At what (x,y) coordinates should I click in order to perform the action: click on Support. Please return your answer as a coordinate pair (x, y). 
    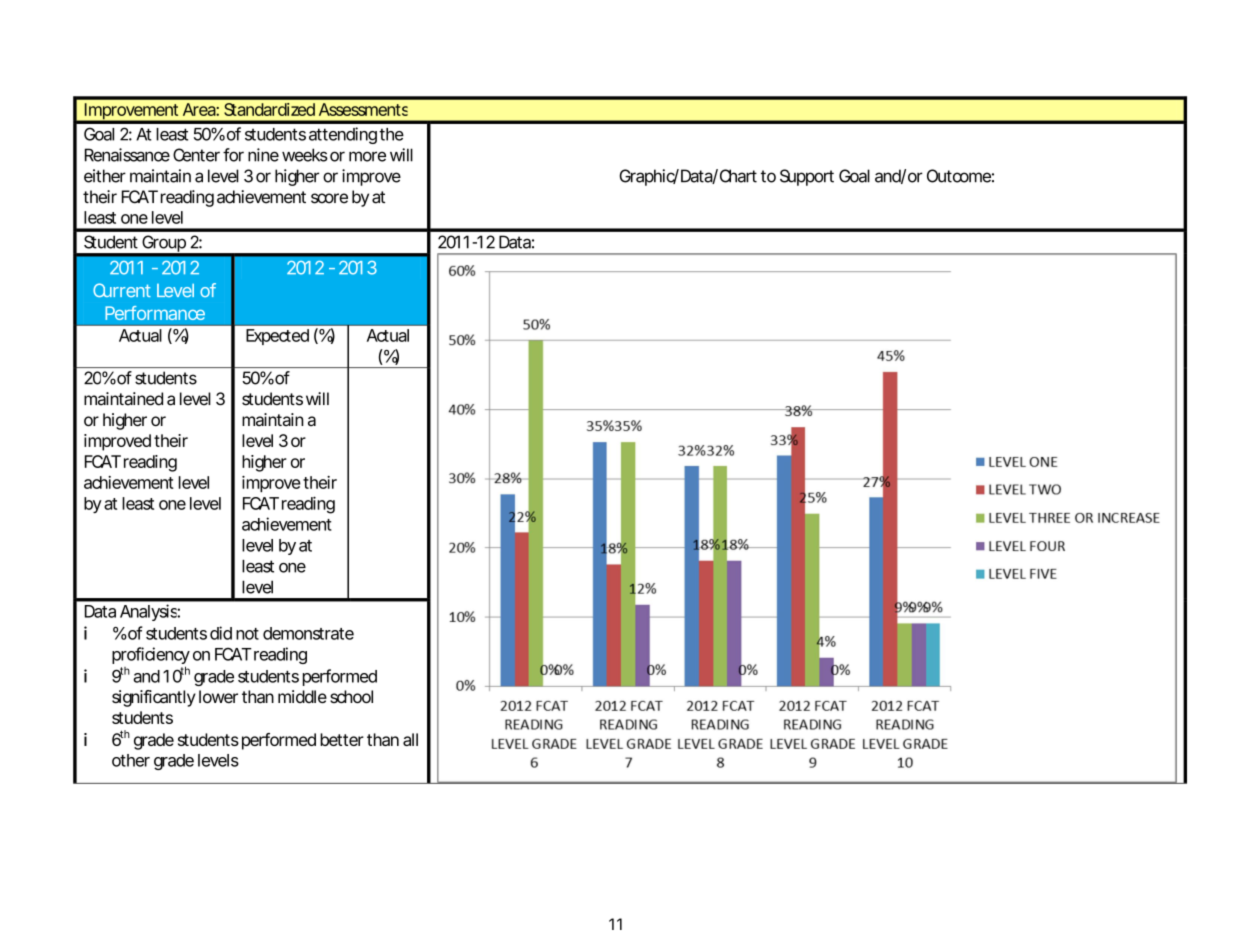
    Looking at the image, I should click on (807, 177).
